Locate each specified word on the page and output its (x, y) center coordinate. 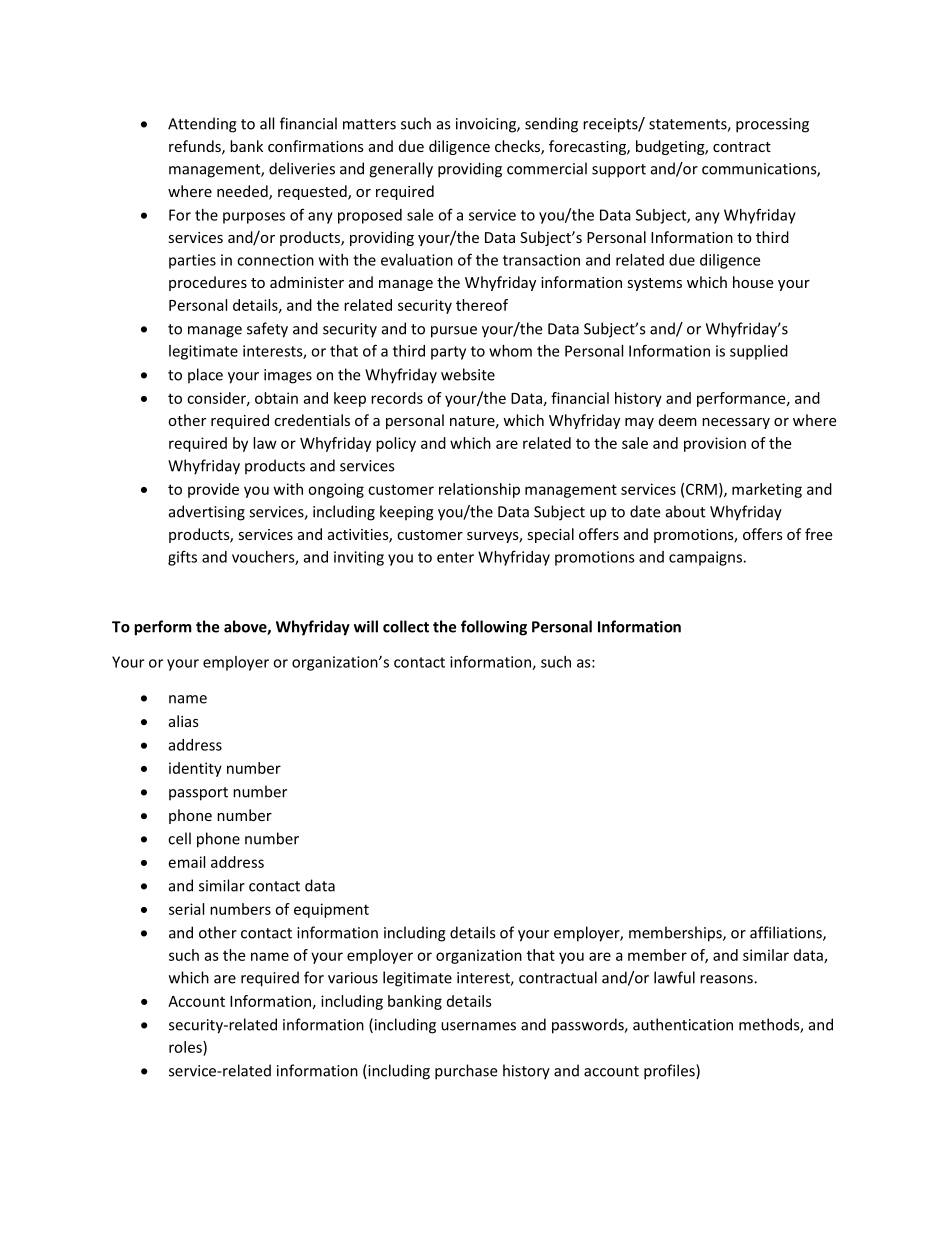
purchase (466, 1072)
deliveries (302, 168)
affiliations (787, 933)
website (468, 374)
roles (186, 1047)
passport (198, 794)
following (494, 628)
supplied (759, 352)
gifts (182, 558)
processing (772, 125)
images (288, 376)
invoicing (487, 125)
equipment (331, 910)
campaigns (706, 558)
